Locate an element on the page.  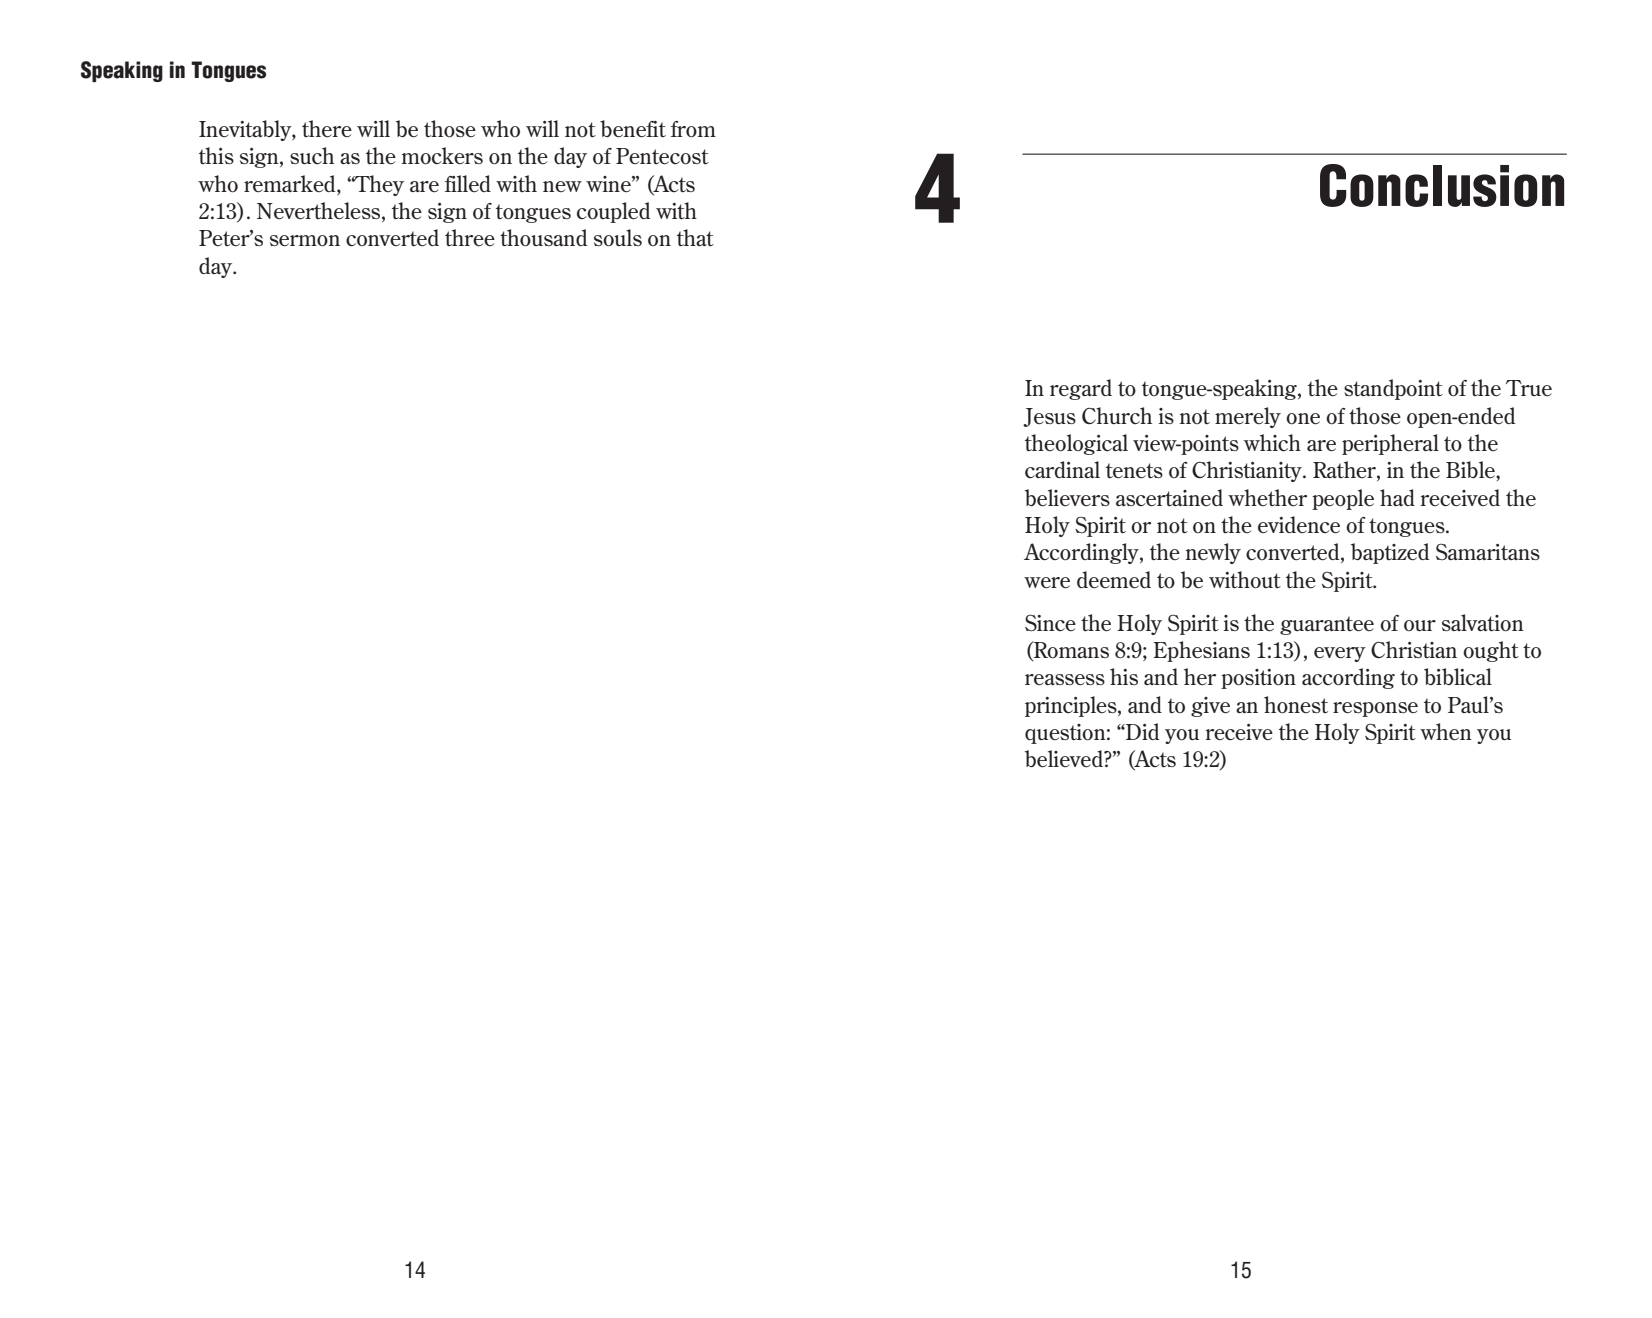
evidence is located at coordinates (1299, 525).
